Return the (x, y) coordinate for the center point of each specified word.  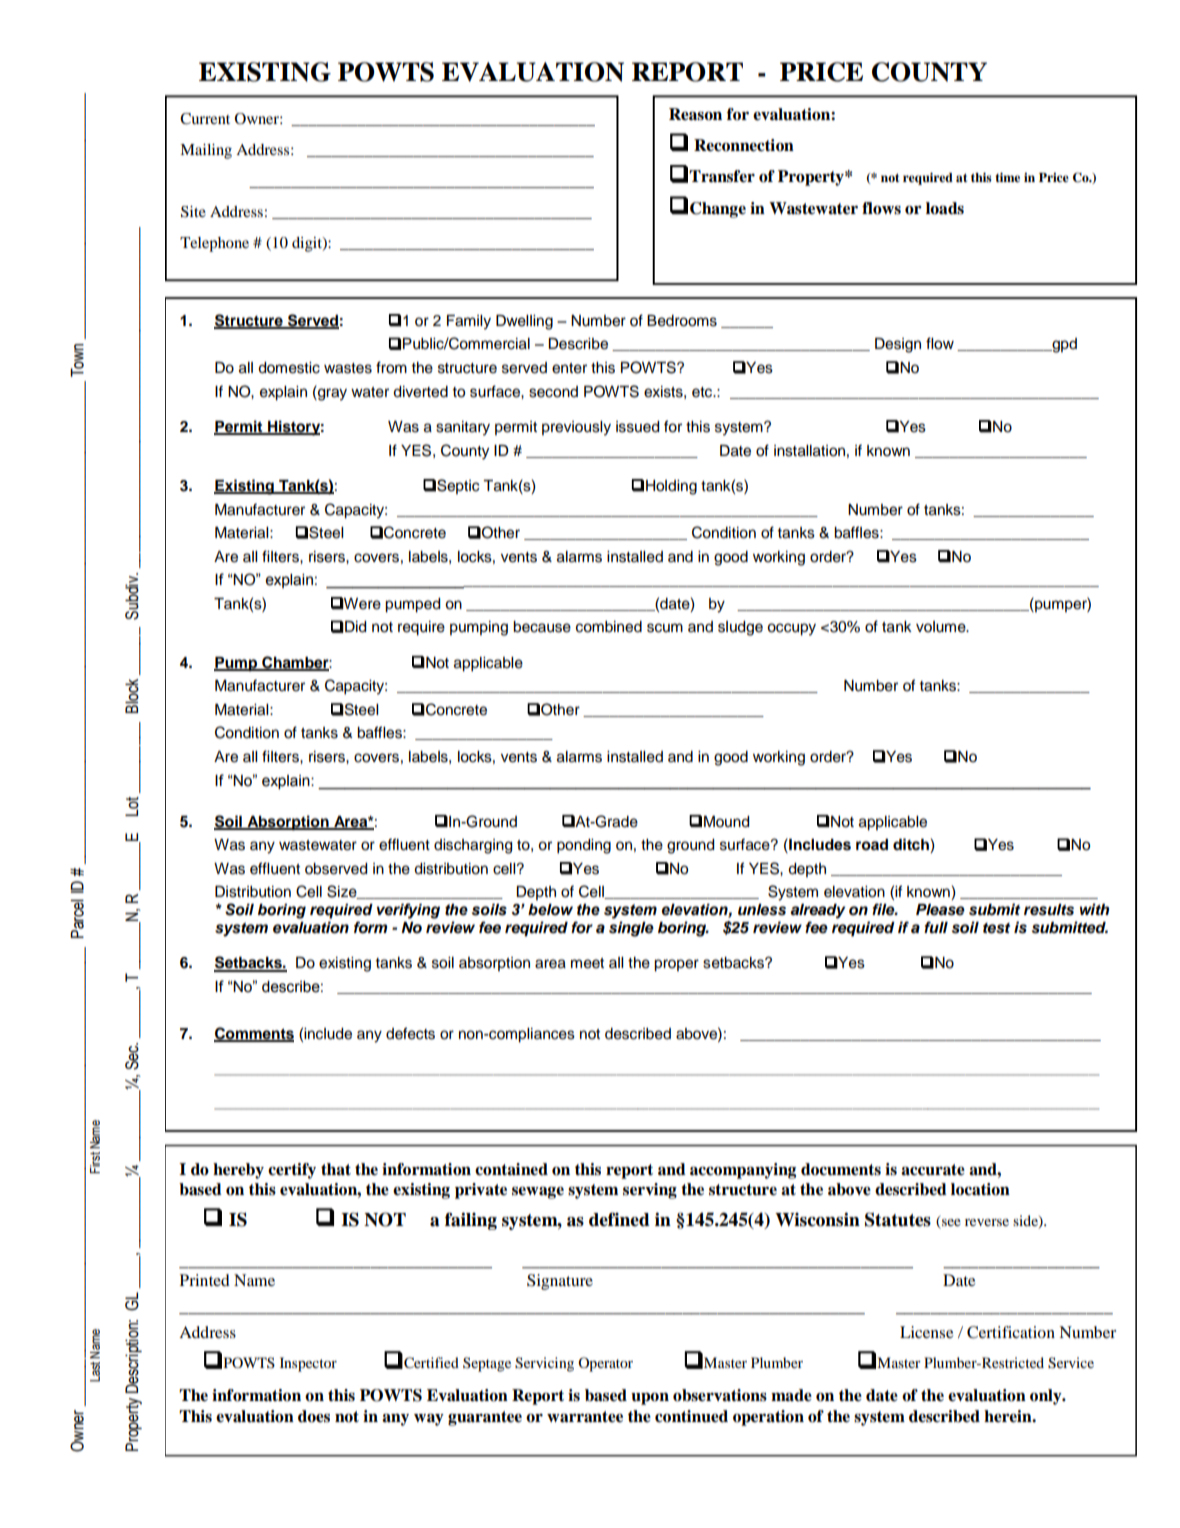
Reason (695, 114)
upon (650, 1398)
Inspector (308, 1364)
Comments (254, 1034)
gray (331, 393)
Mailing (206, 151)
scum (665, 628)
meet (587, 963)
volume (942, 627)
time (1007, 177)
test (996, 928)
